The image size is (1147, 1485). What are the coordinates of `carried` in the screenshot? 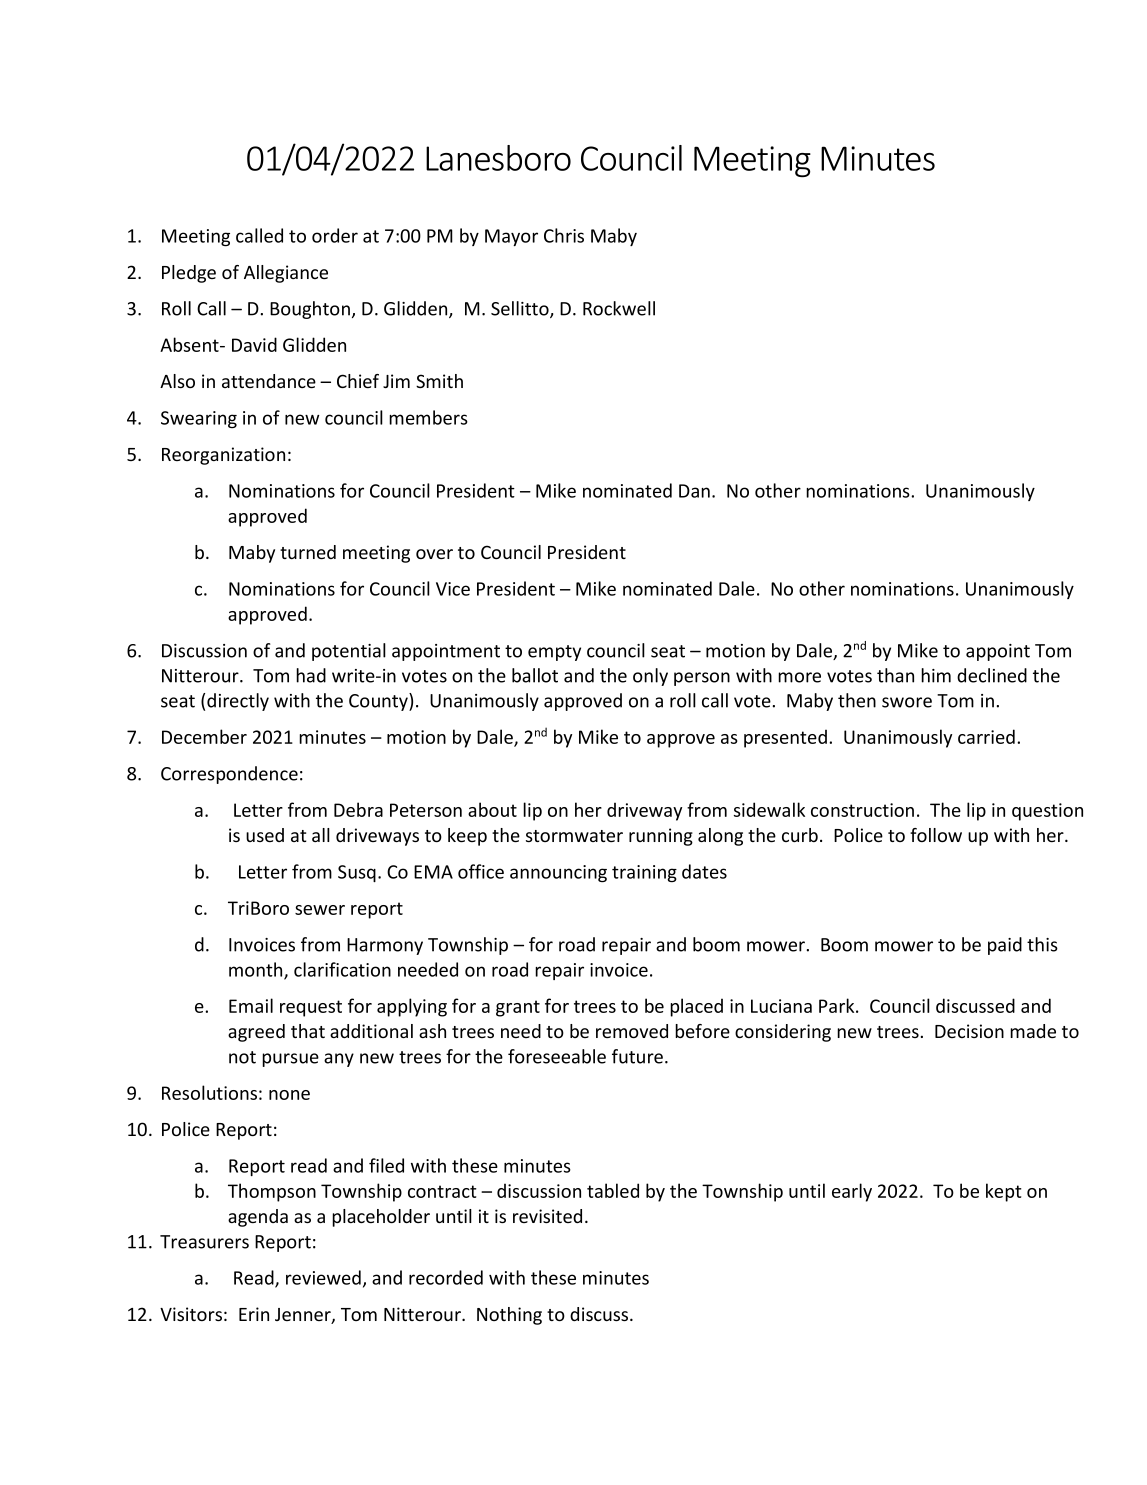 It's located at (986, 736).
